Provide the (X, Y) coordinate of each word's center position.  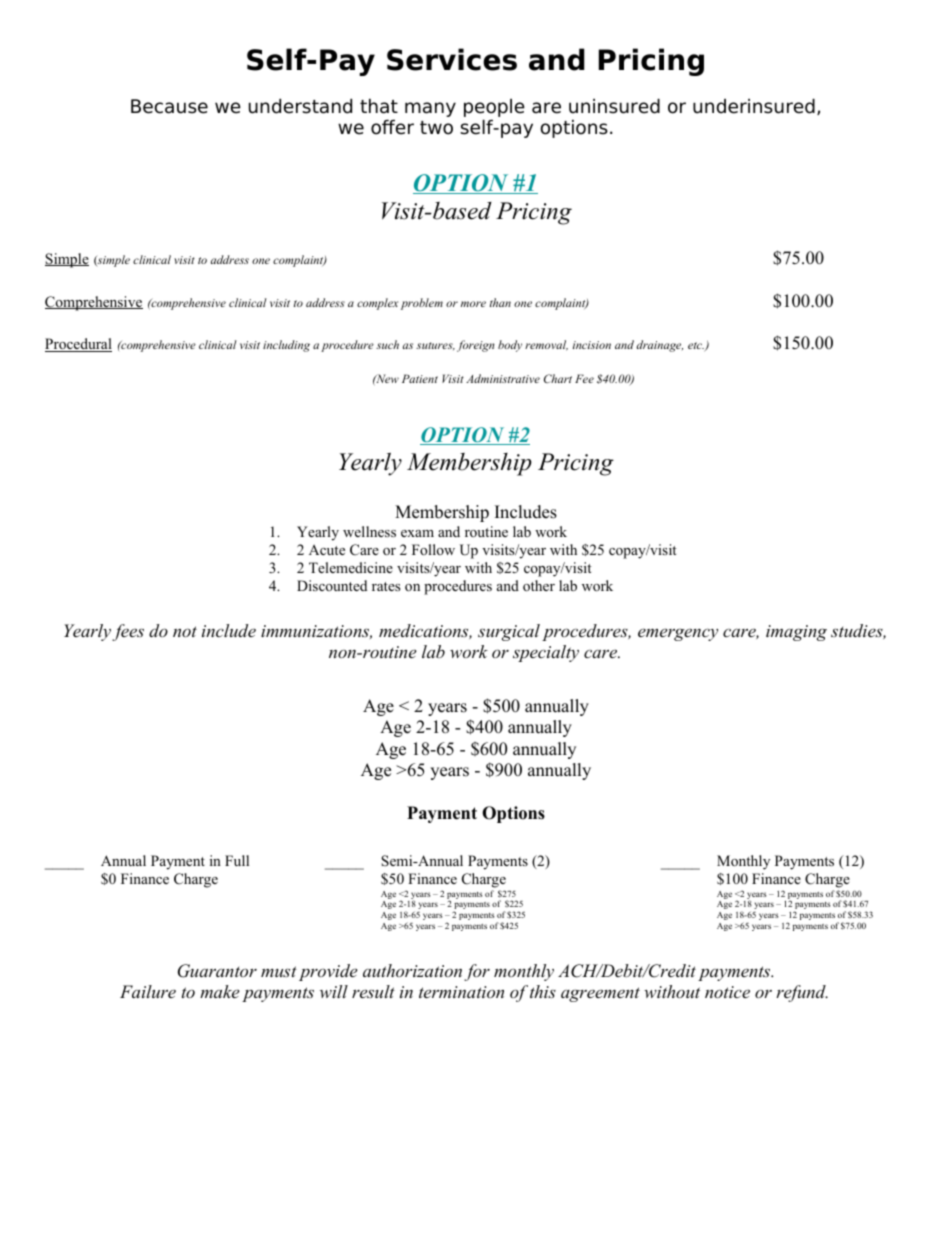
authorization (412, 970)
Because (169, 106)
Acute (327, 550)
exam (417, 533)
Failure (148, 991)
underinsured (754, 106)
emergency (678, 634)
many (430, 109)
